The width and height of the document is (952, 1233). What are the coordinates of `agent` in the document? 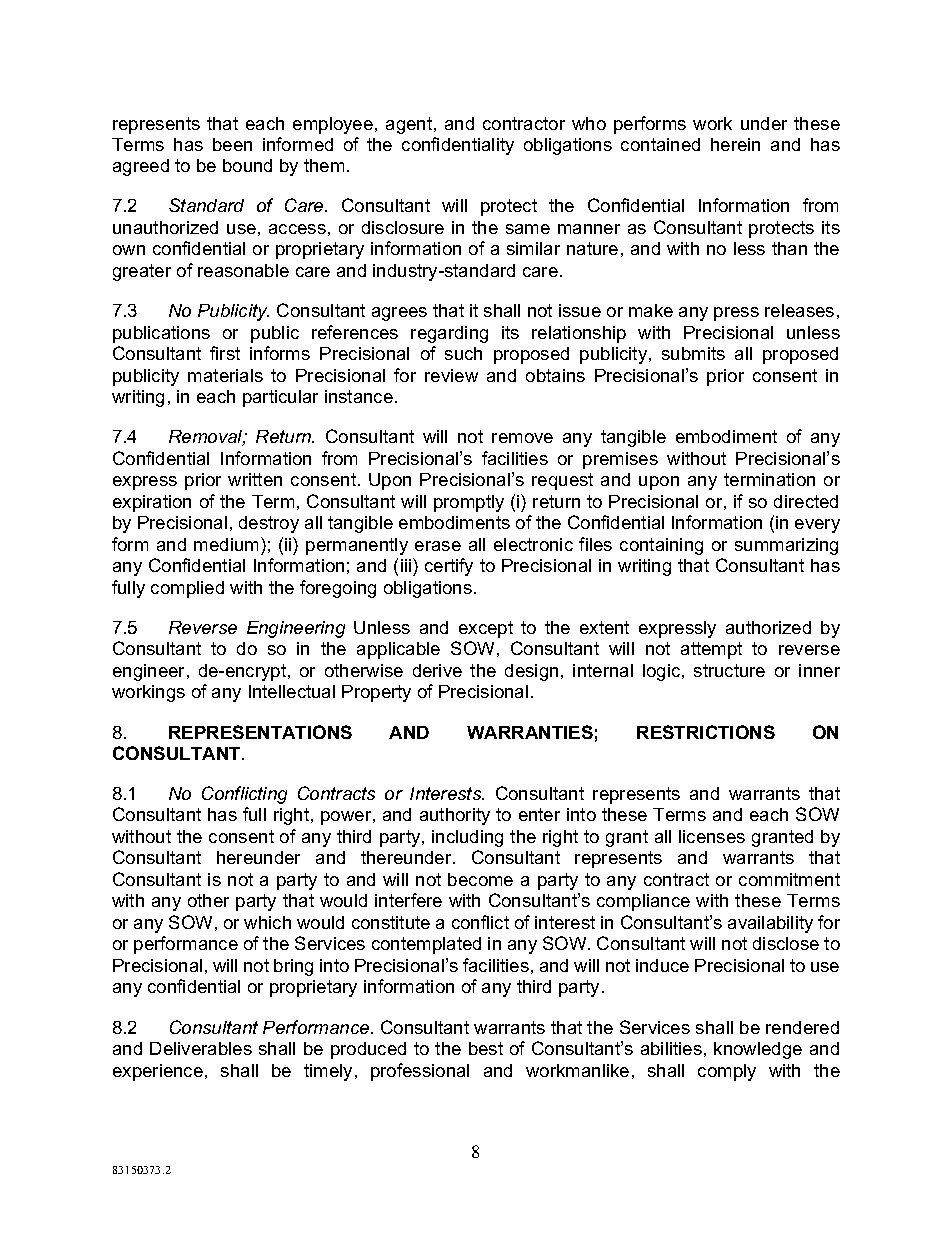 It's located at (410, 125).
